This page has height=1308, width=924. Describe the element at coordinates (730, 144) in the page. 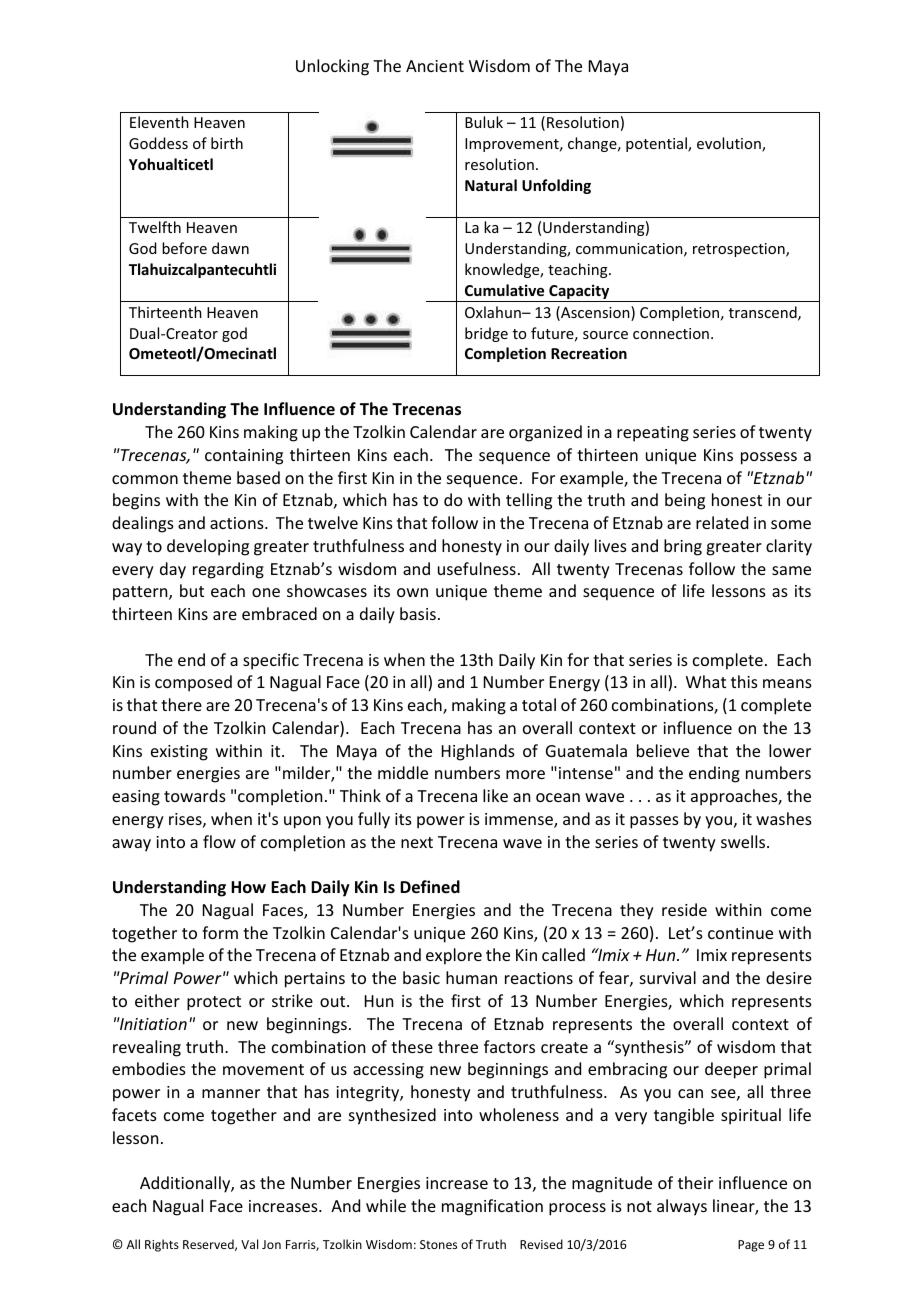

I see `evolution` at that location.
